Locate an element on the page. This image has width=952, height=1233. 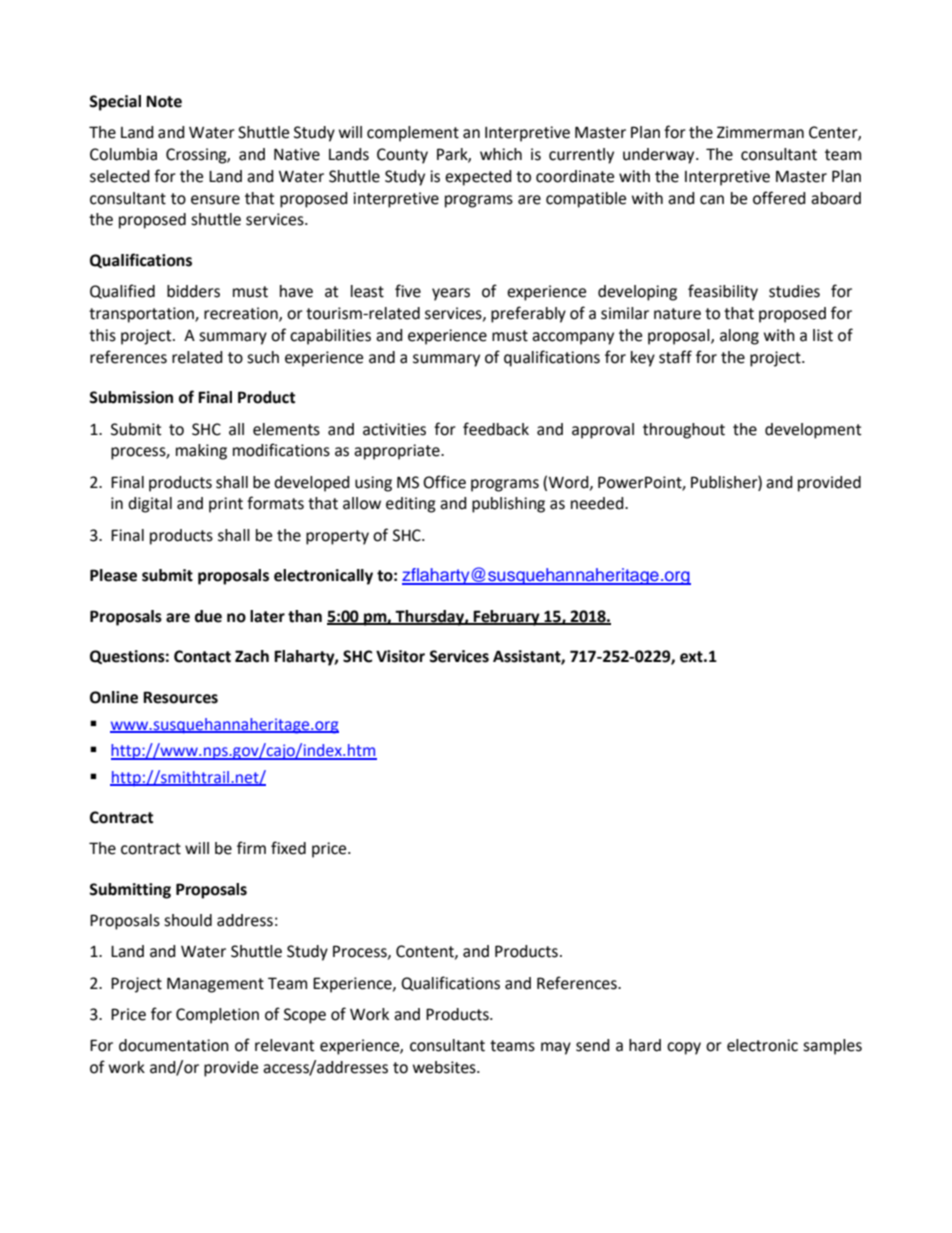
needed is located at coordinates (598, 503).
